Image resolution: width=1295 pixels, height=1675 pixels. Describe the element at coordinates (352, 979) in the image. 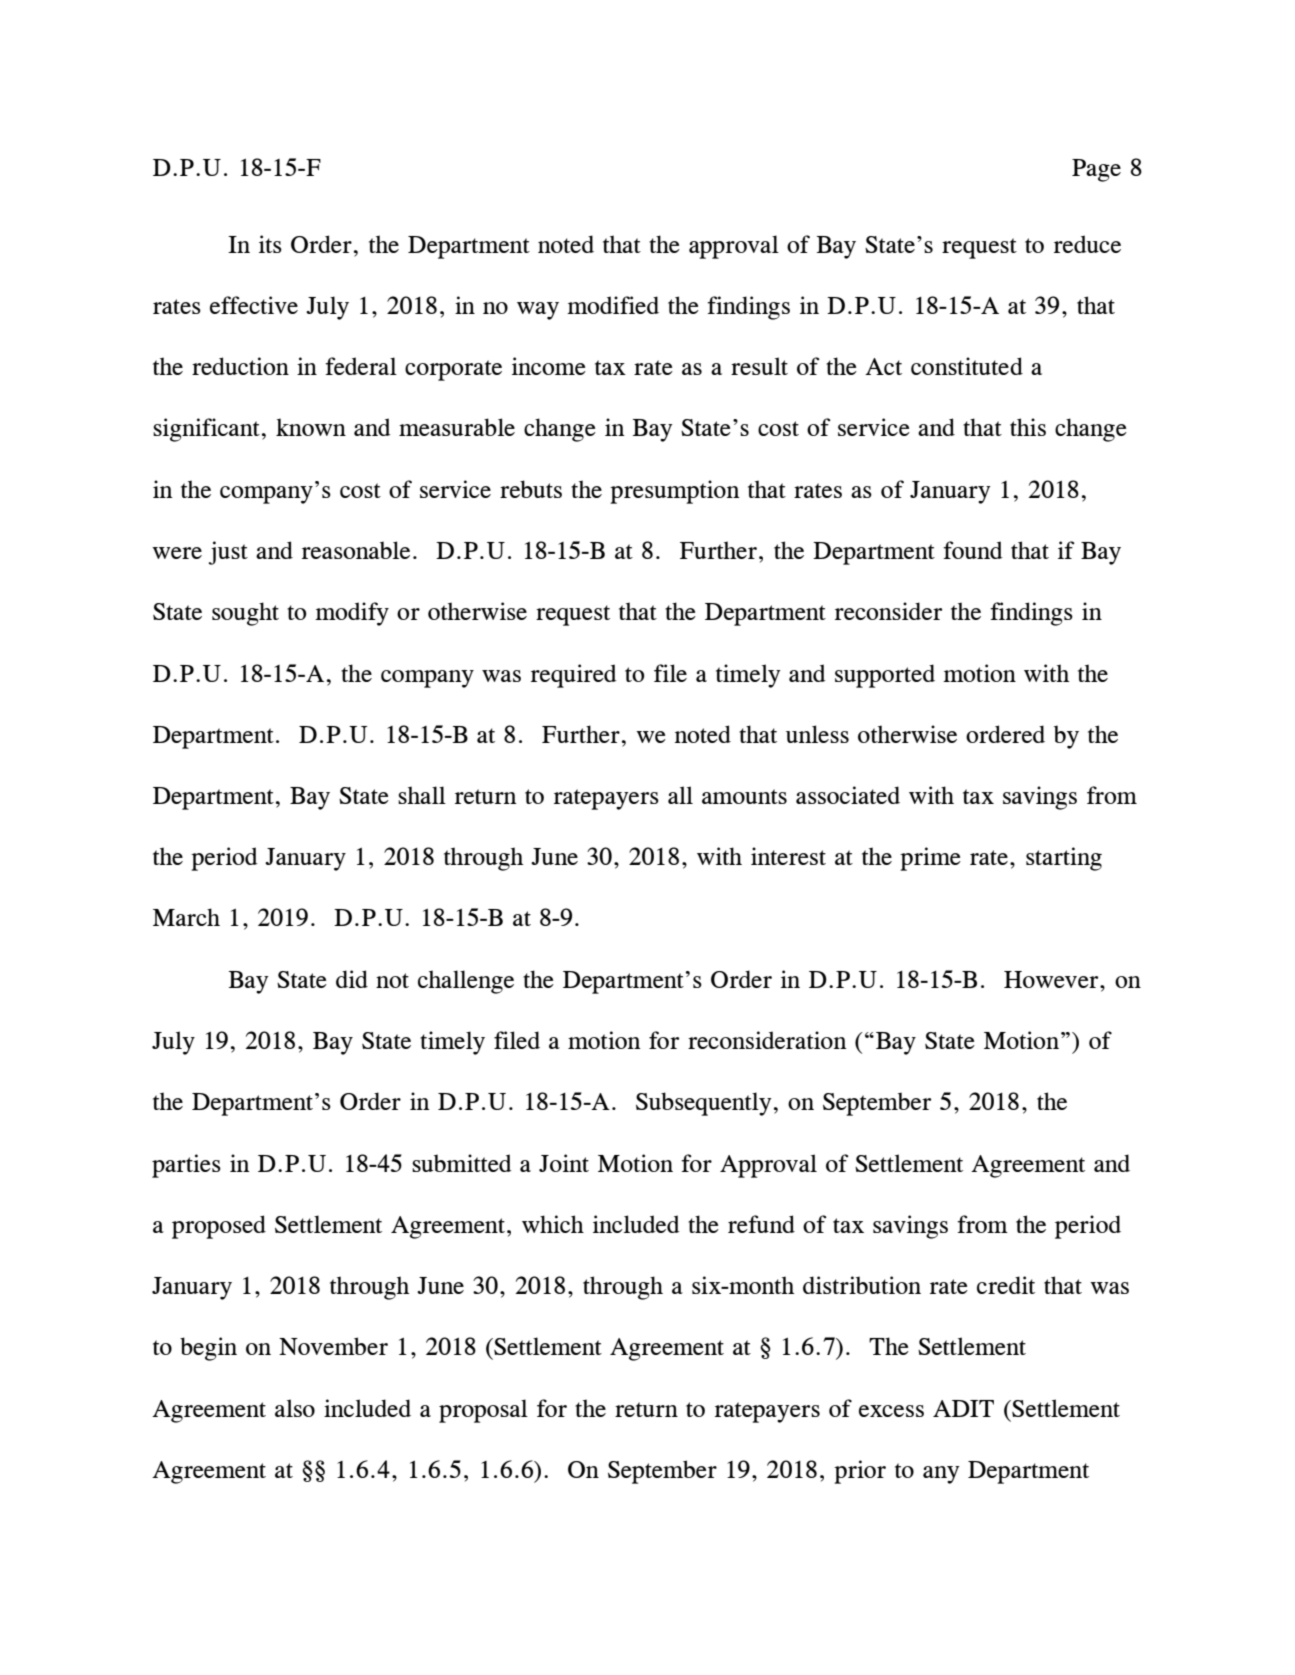

I see `did` at that location.
